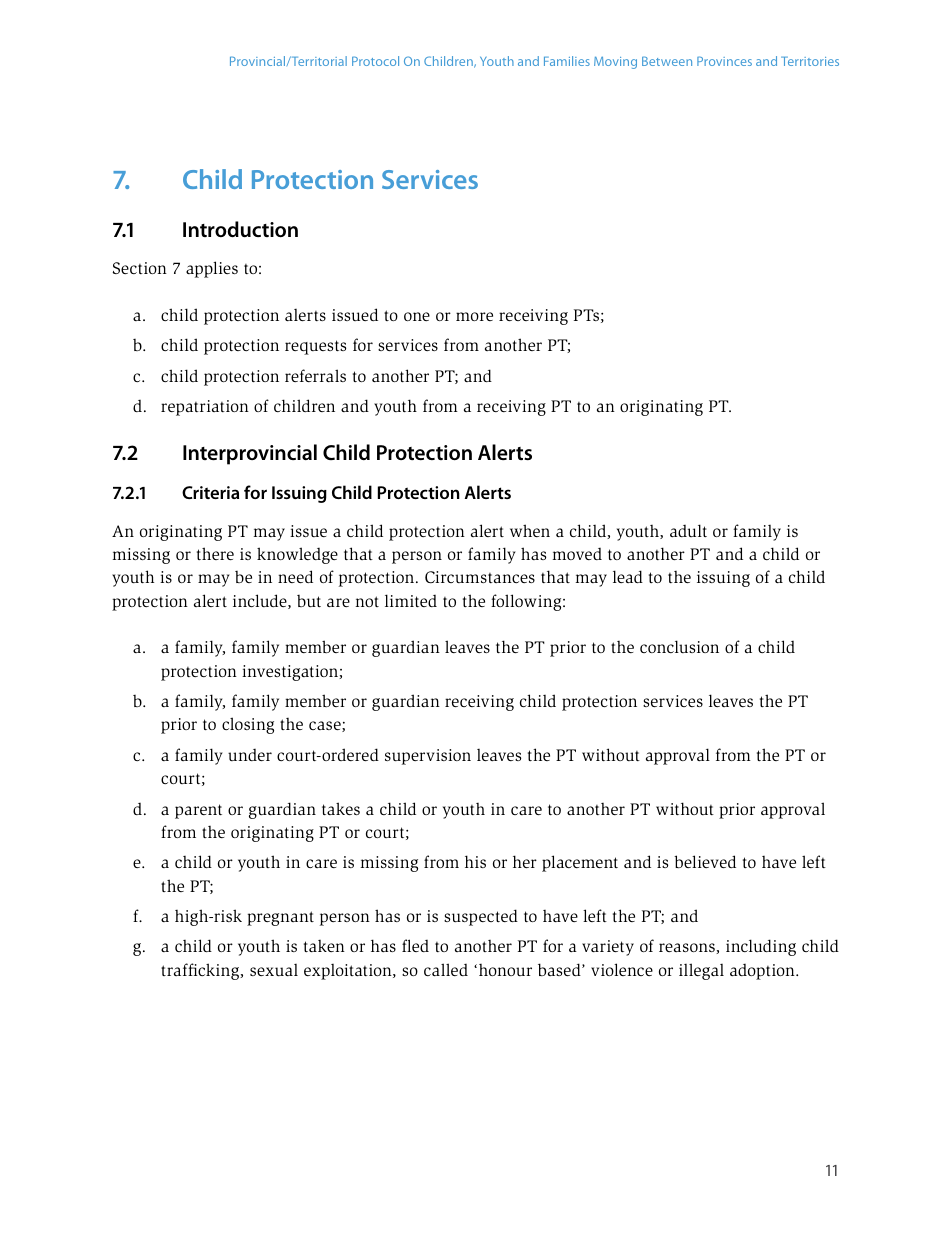 The image size is (952, 1233). Describe the element at coordinates (761, 947) in the page. I see `including` at that location.
